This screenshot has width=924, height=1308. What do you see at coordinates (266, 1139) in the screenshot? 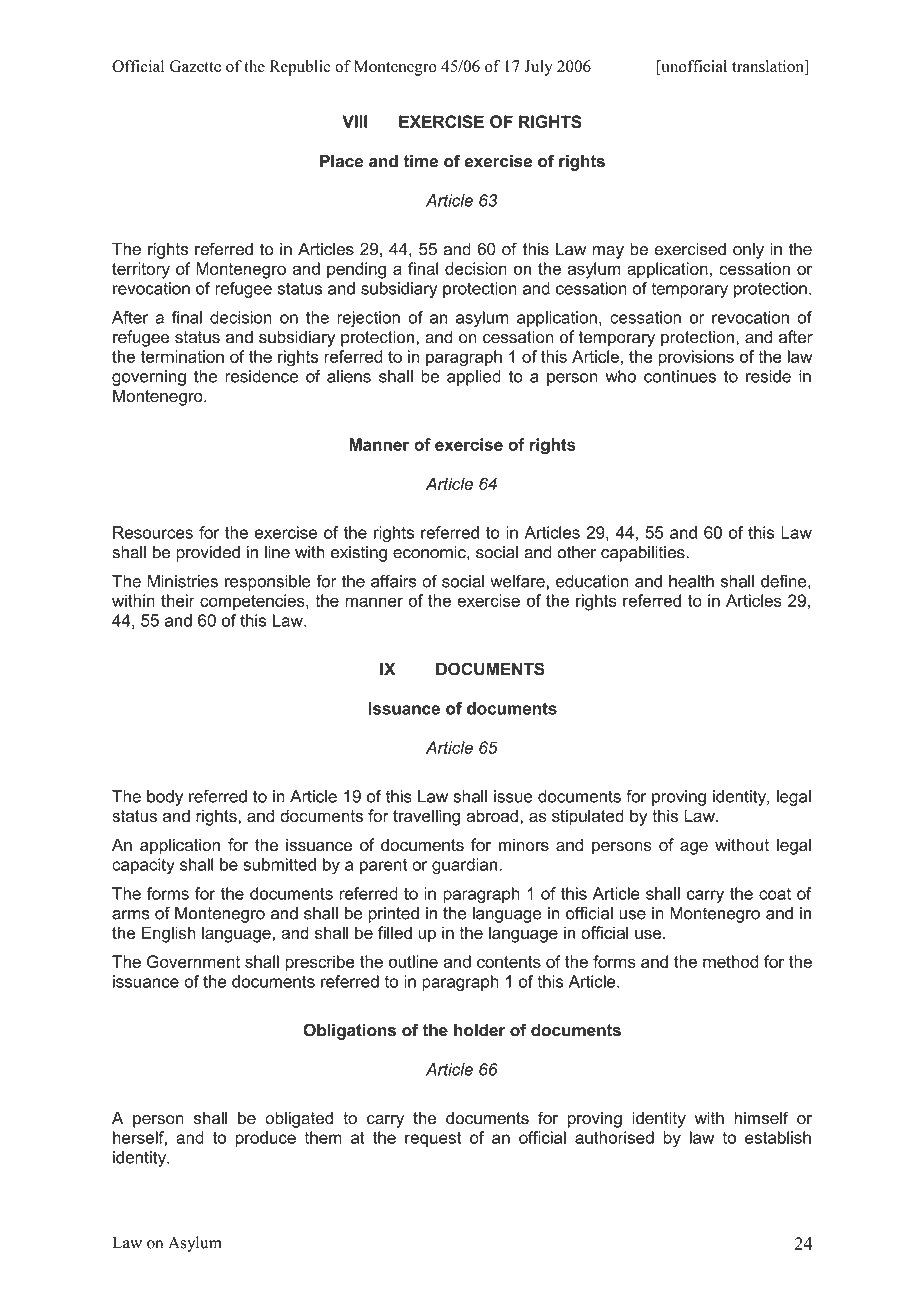
I see `produce` at bounding box center [266, 1139].
